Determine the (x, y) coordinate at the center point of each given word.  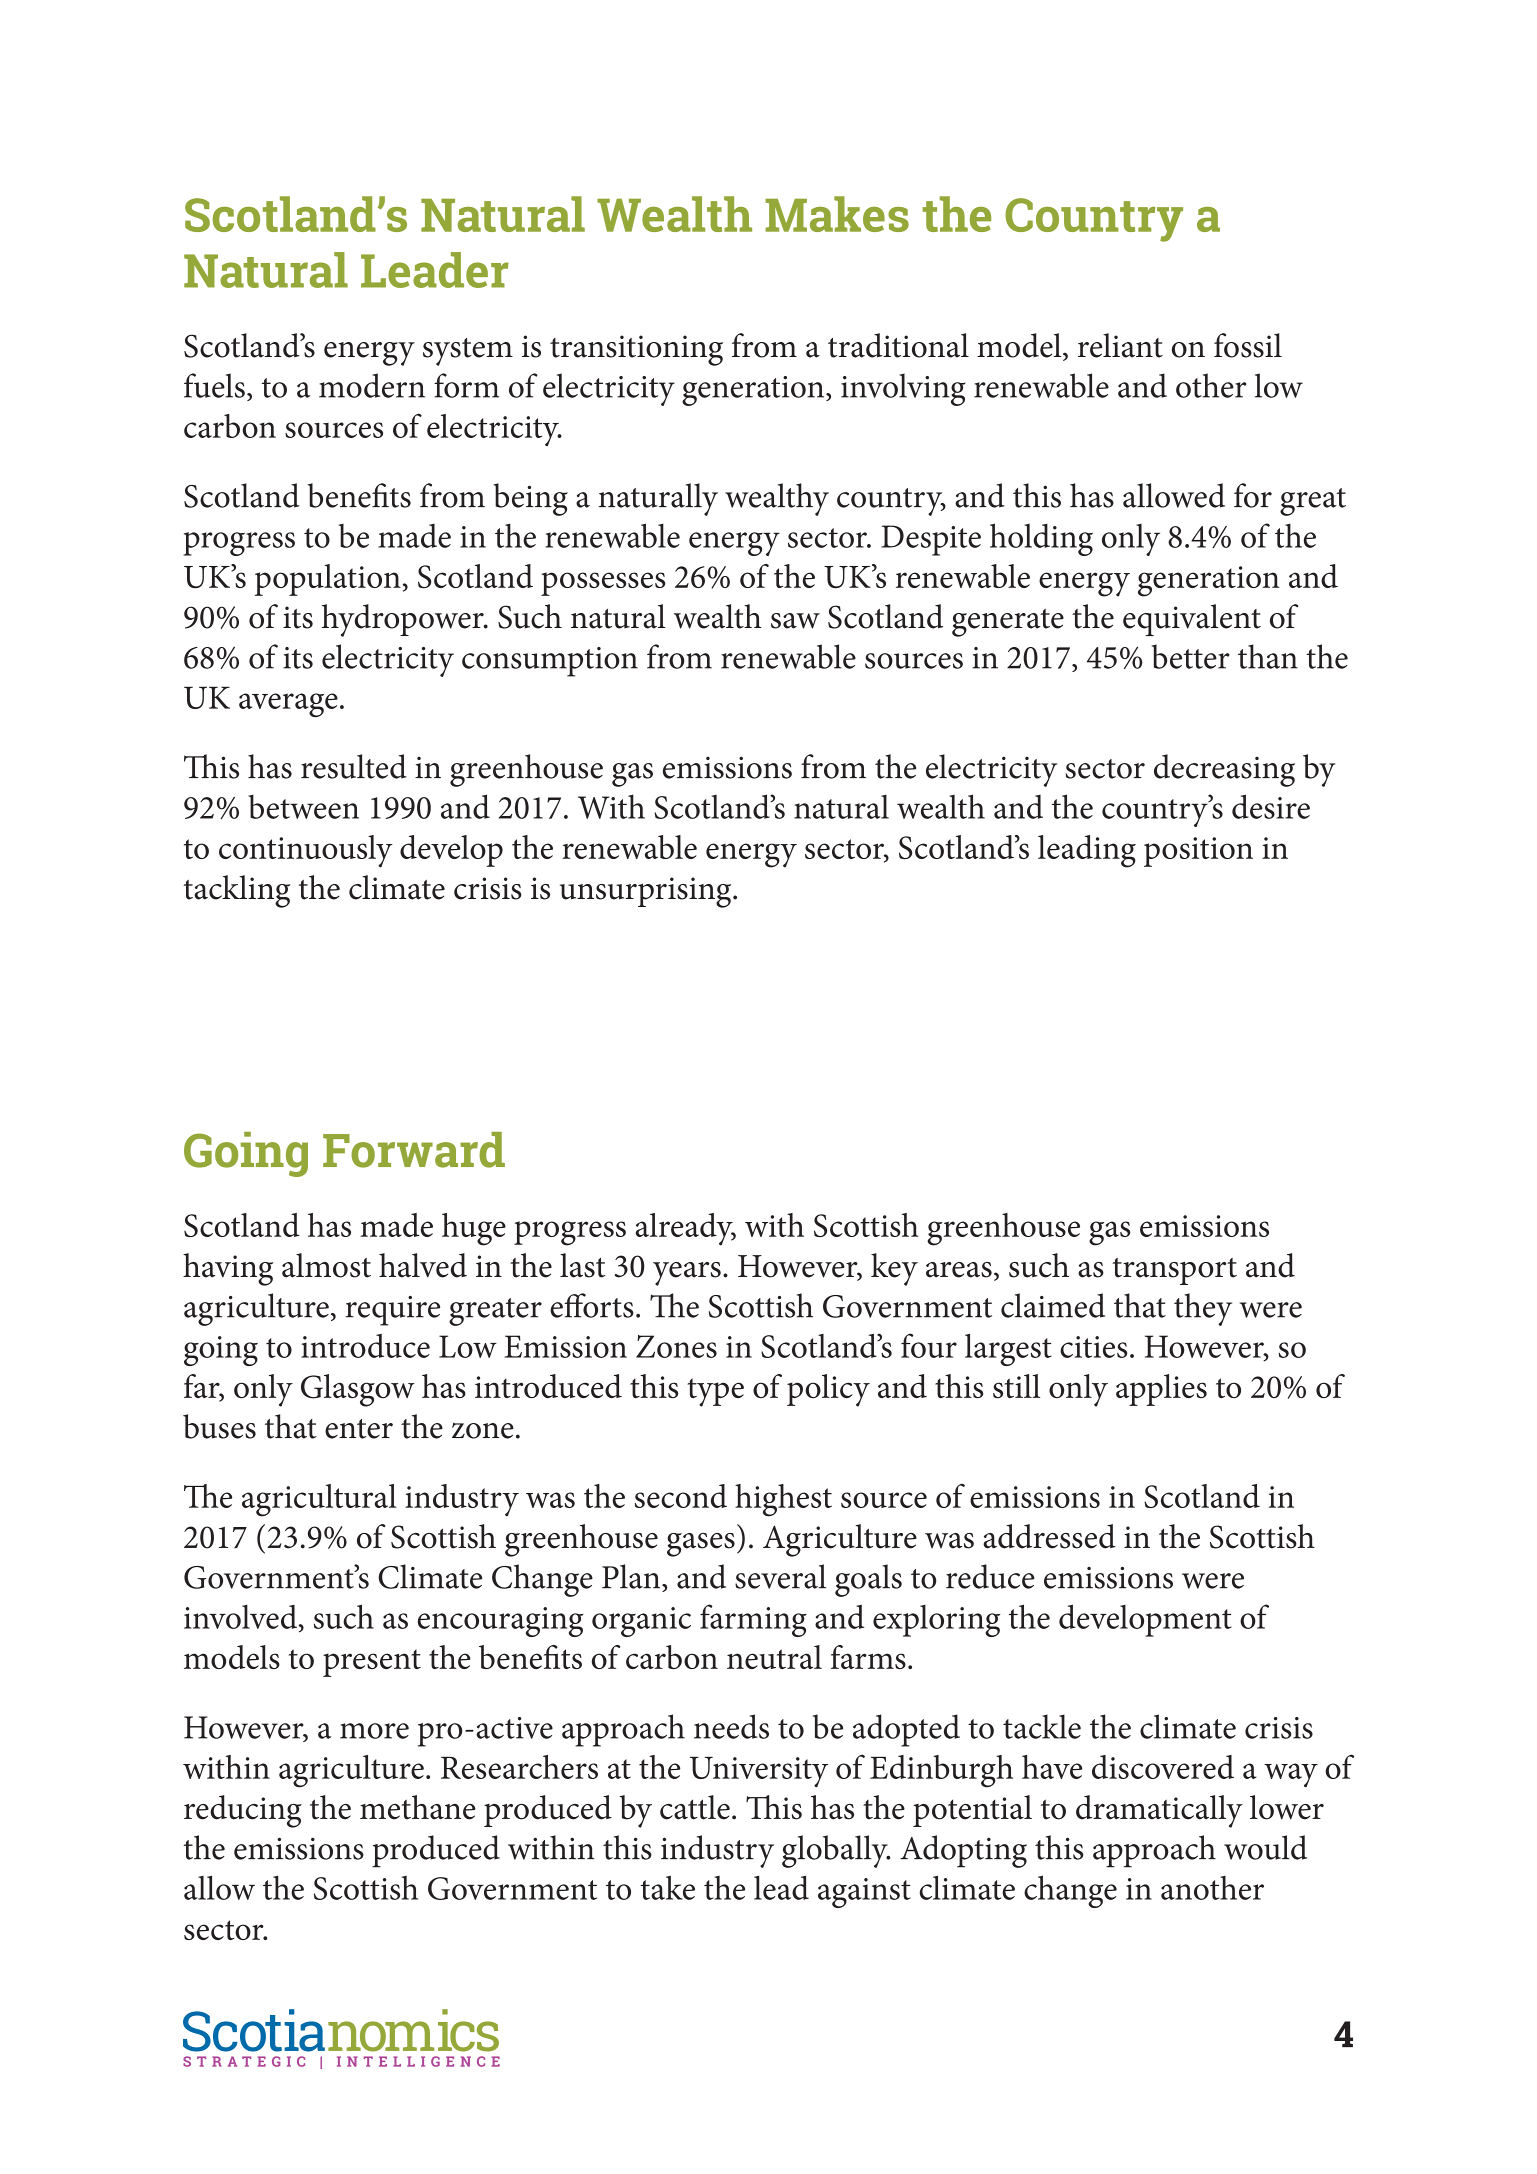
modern (372, 385)
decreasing (1224, 770)
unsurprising (647, 892)
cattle (695, 1807)
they (1203, 1309)
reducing (243, 1811)
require (393, 1311)
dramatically (1159, 1811)
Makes (837, 214)
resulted (354, 766)
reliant (1120, 345)
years (687, 1274)
